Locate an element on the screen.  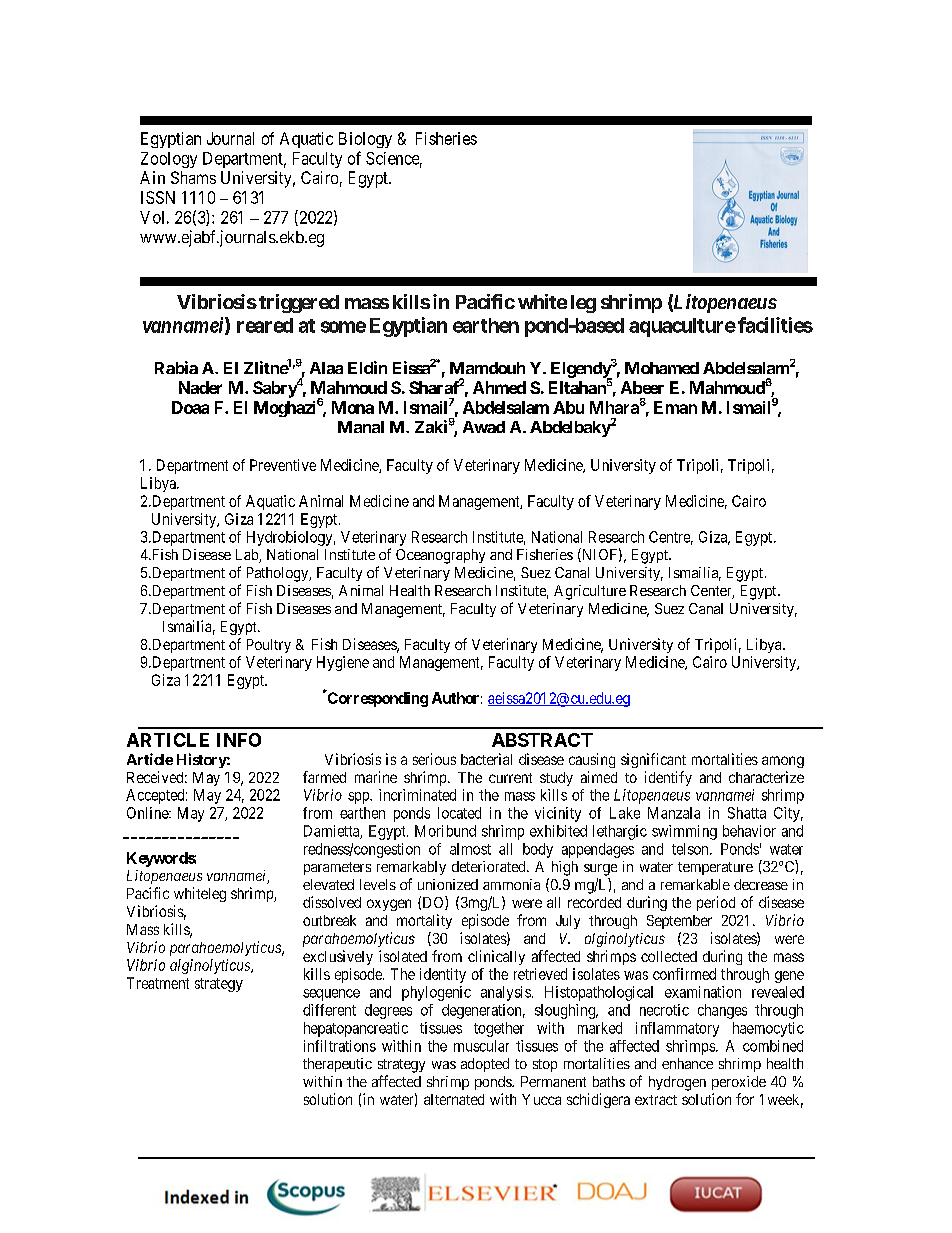
bacterial is located at coordinates (486, 759).
